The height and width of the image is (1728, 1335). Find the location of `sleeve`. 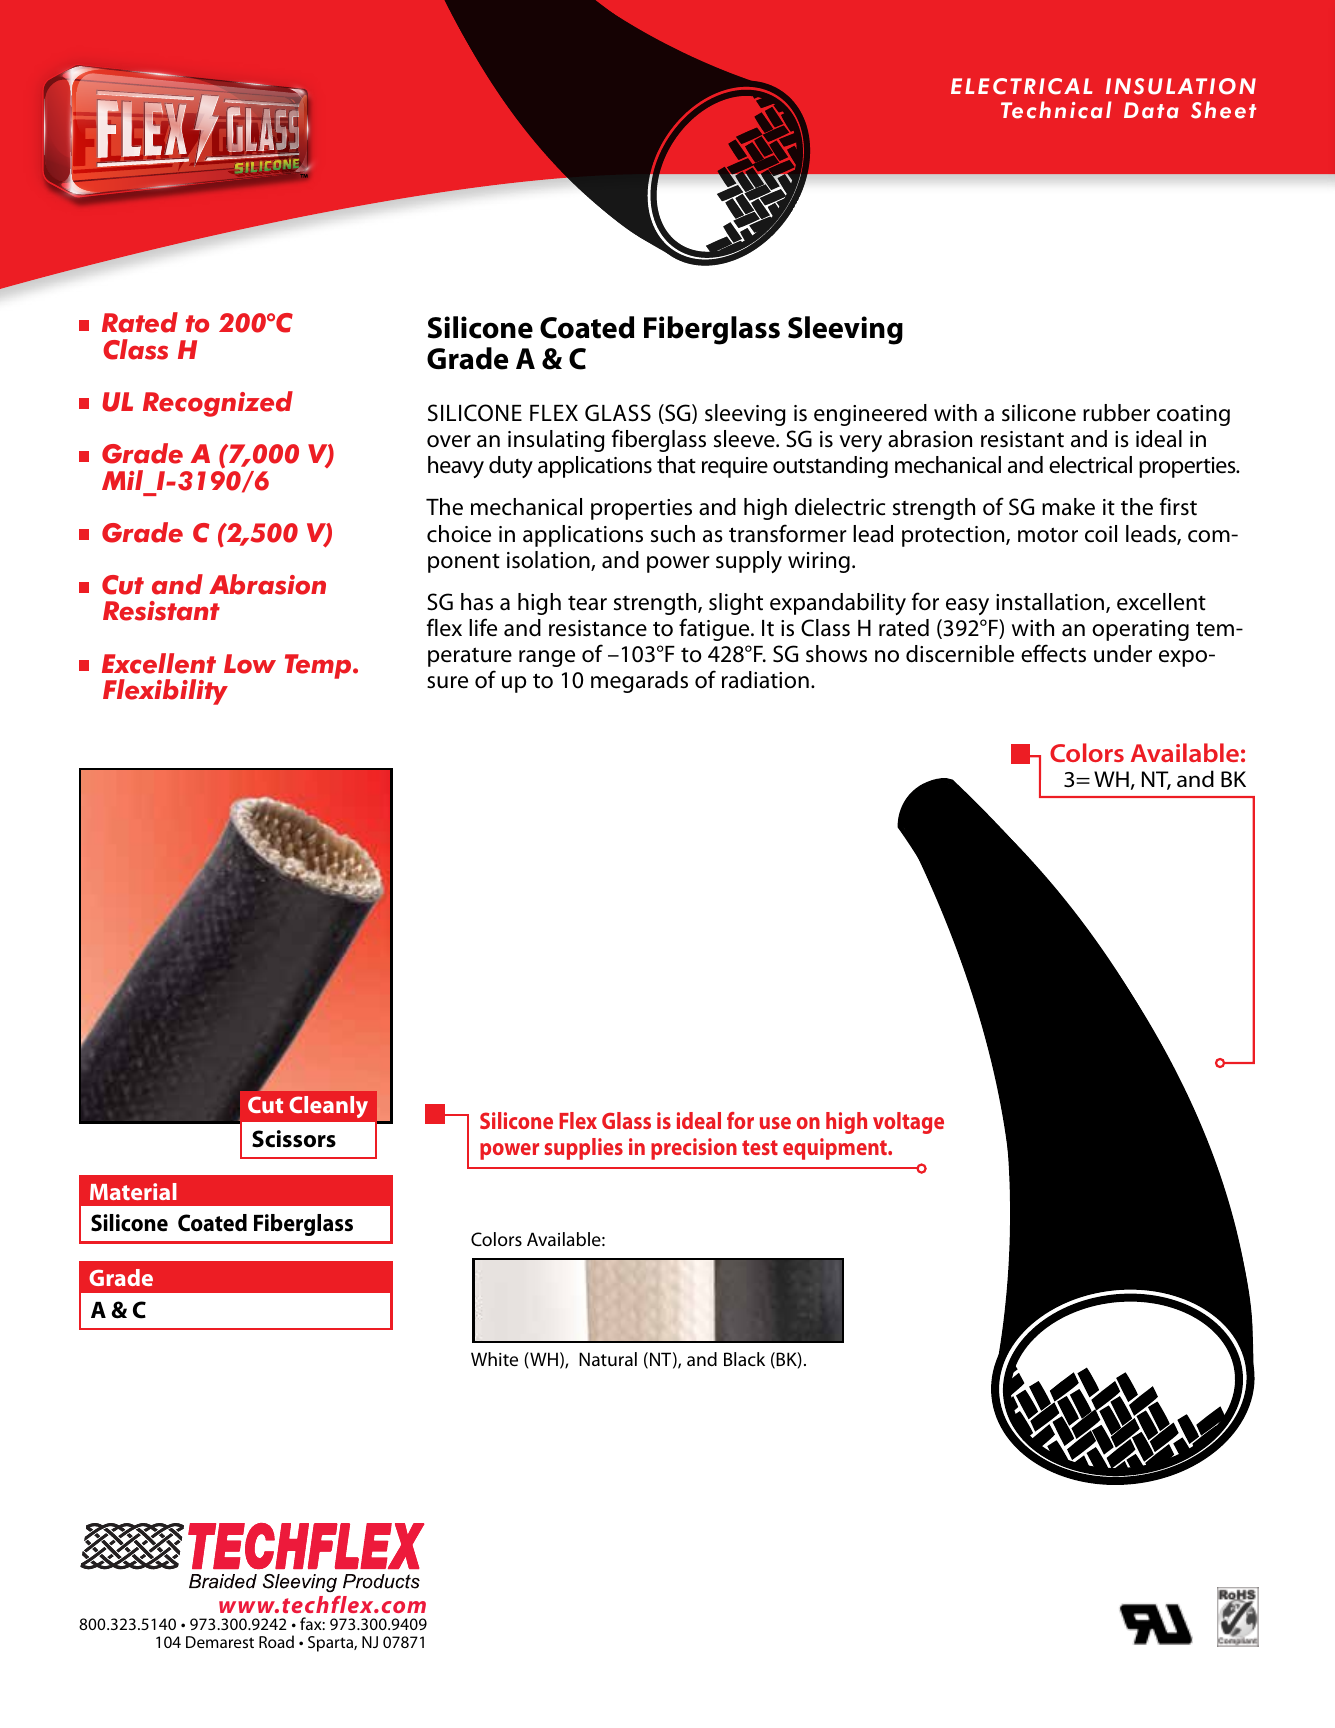

sleeve is located at coordinates (745, 439).
